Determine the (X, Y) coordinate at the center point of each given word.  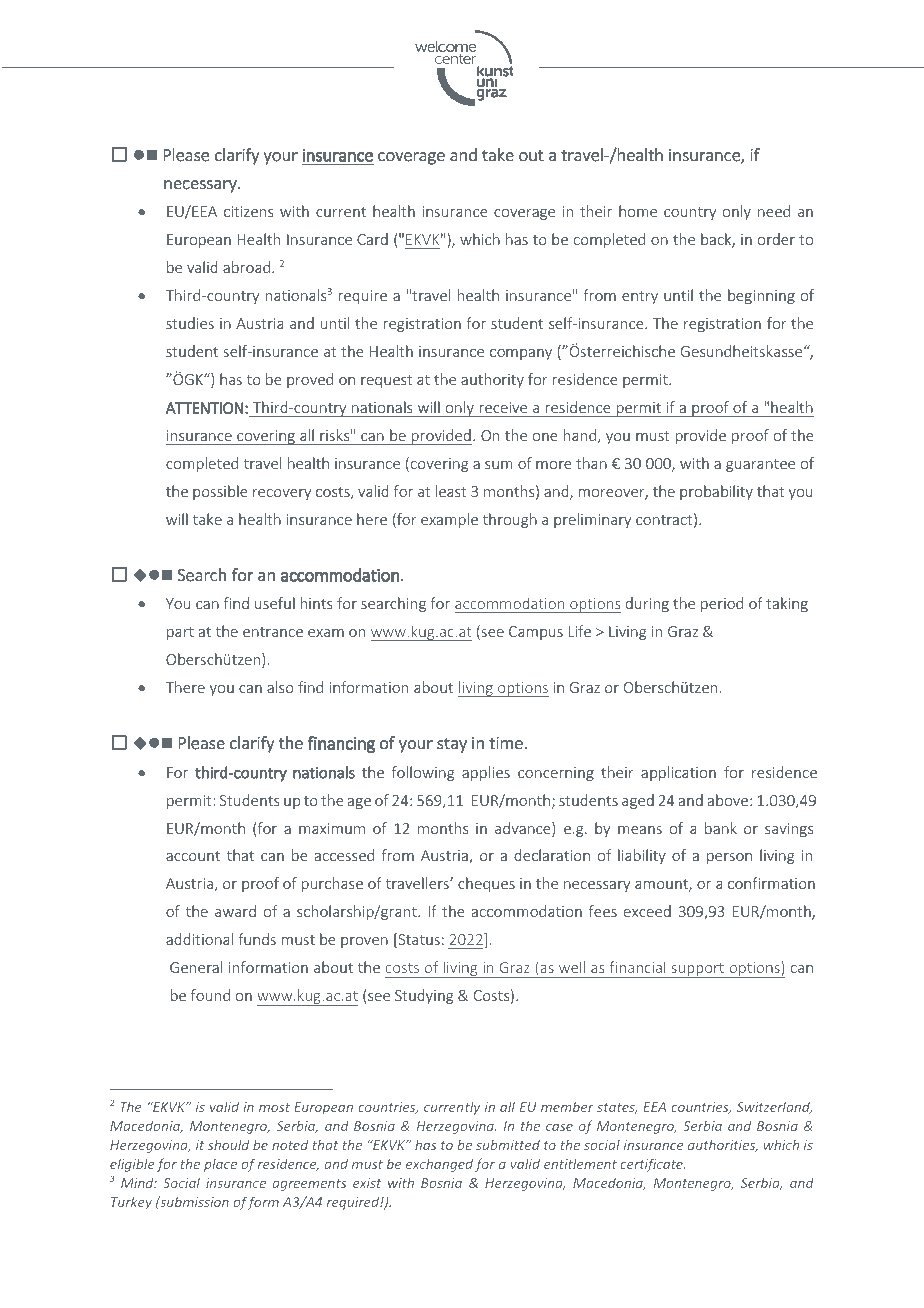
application (678, 773)
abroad (248, 267)
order (776, 239)
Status (418, 940)
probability (716, 492)
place (220, 1165)
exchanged (439, 1165)
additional (199, 939)
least (451, 491)
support (697, 970)
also (280, 687)
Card (372, 239)
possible (220, 492)
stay (452, 745)
